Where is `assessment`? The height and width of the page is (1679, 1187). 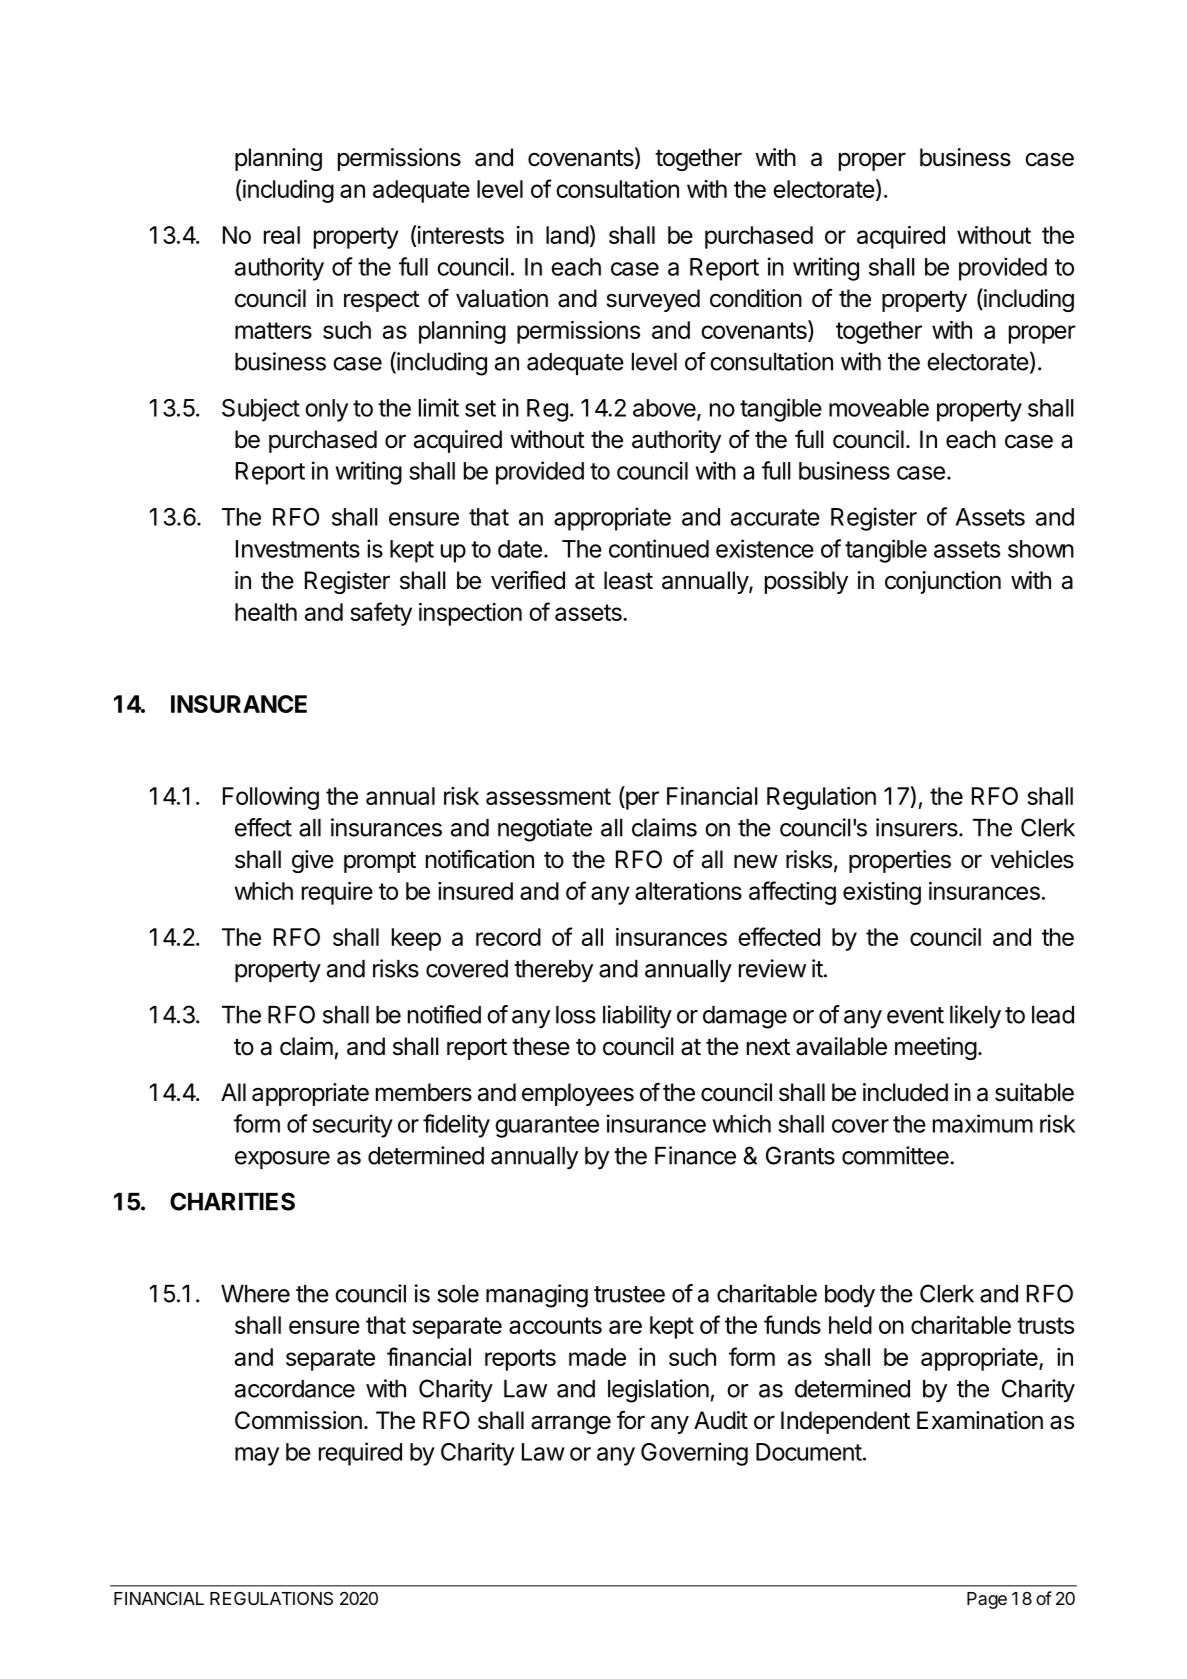 assessment is located at coordinates (548, 796).
